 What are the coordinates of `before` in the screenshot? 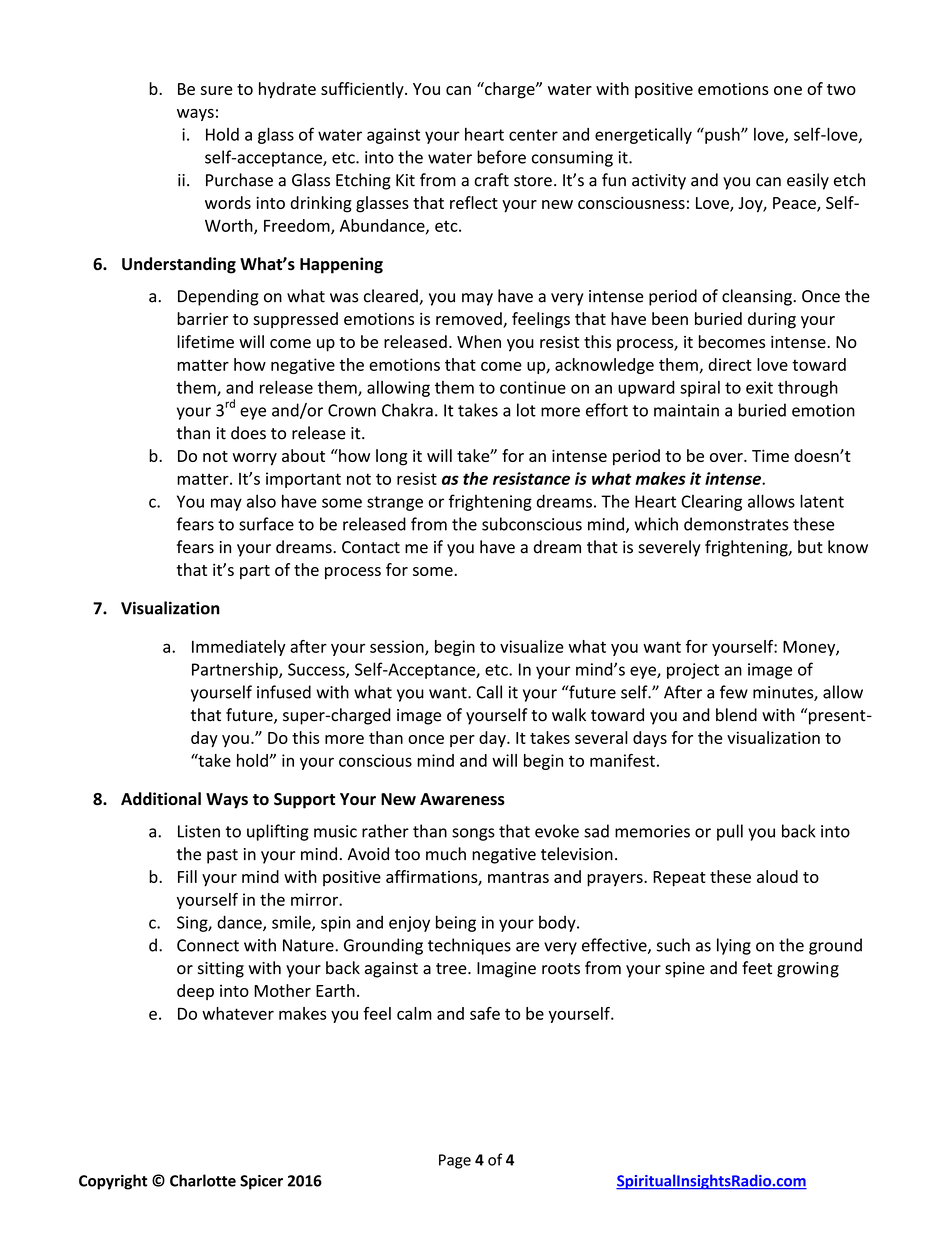 It's located at (501, 157).
